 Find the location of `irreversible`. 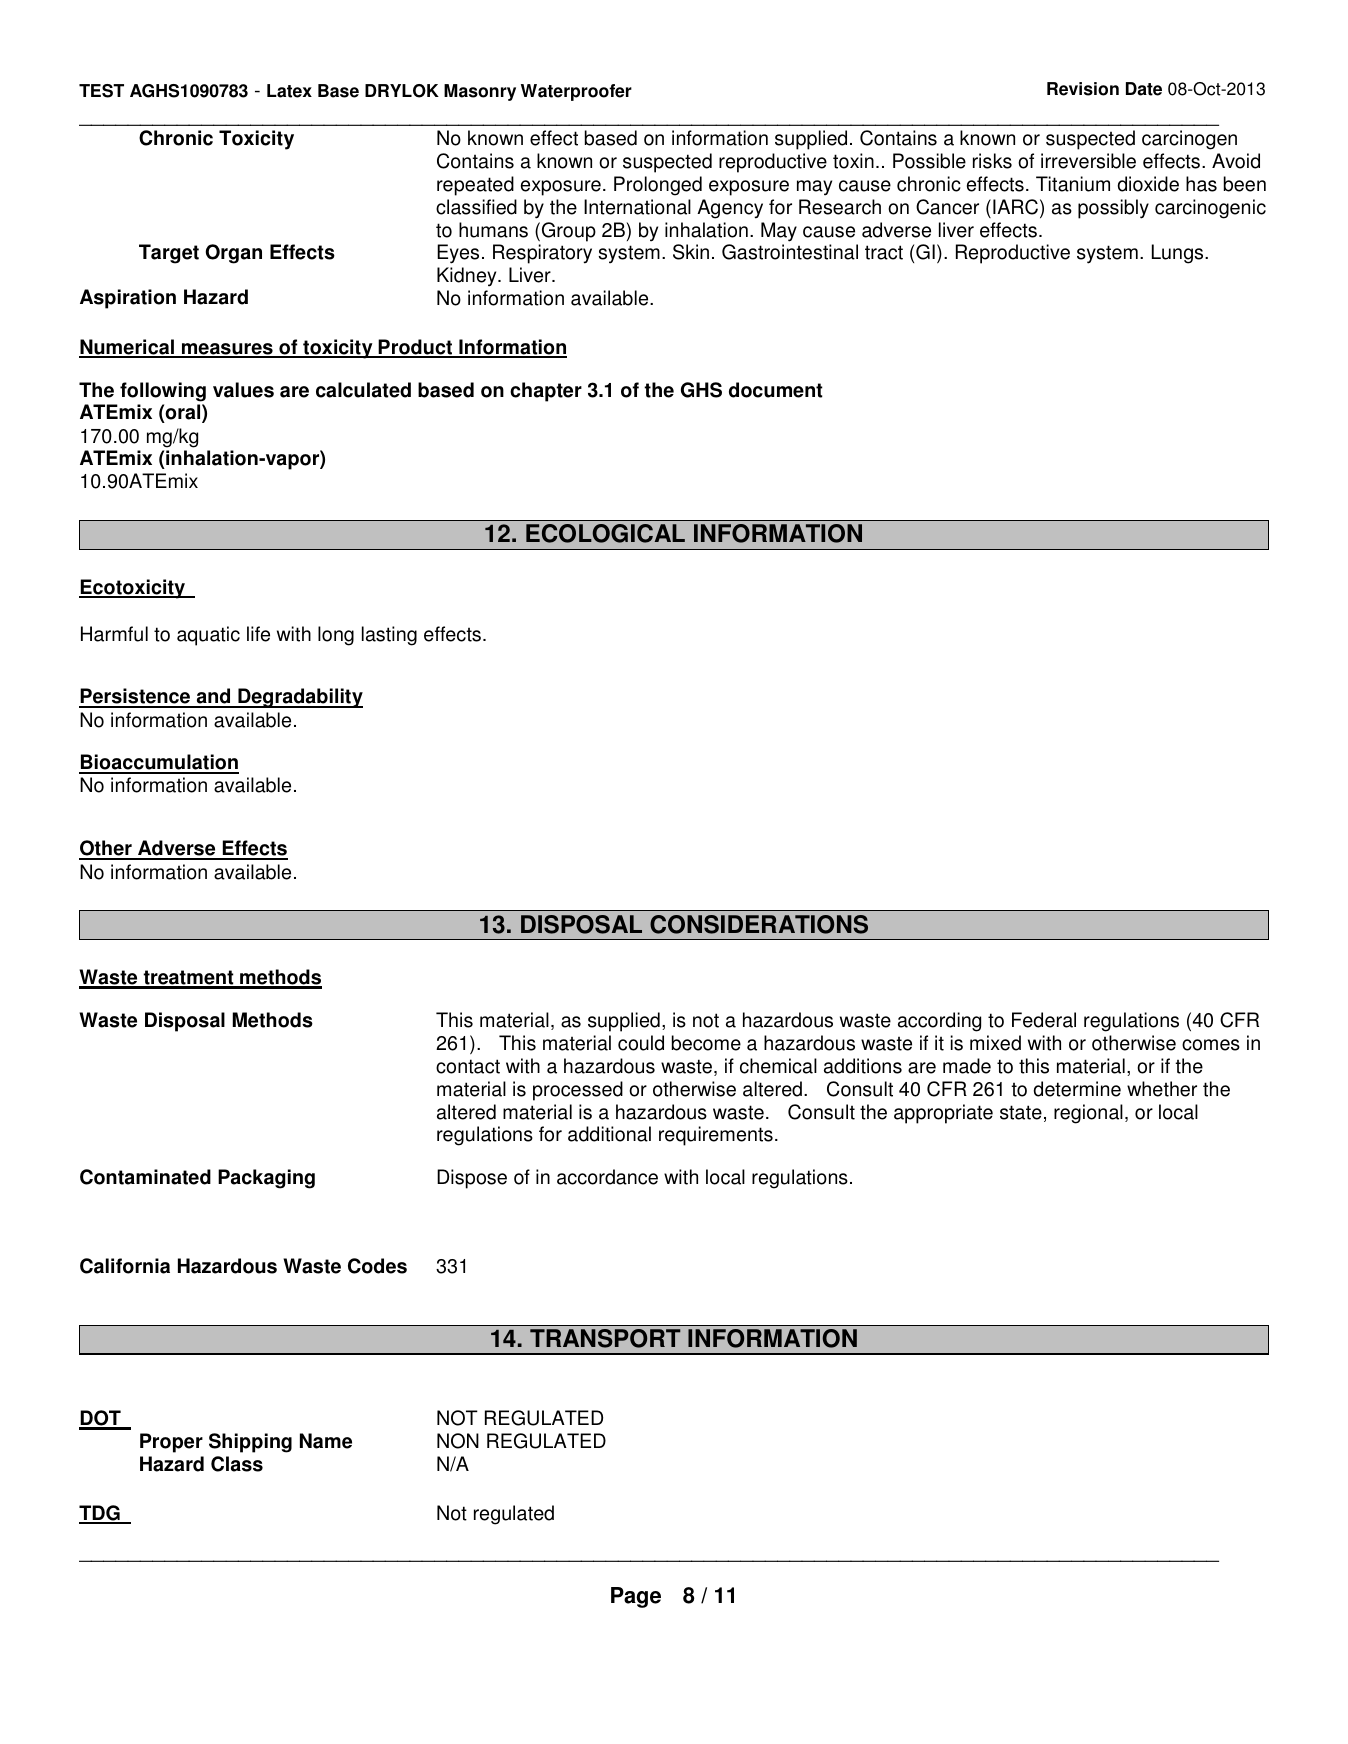

irreversible is located at coordinates (1088, 161).
